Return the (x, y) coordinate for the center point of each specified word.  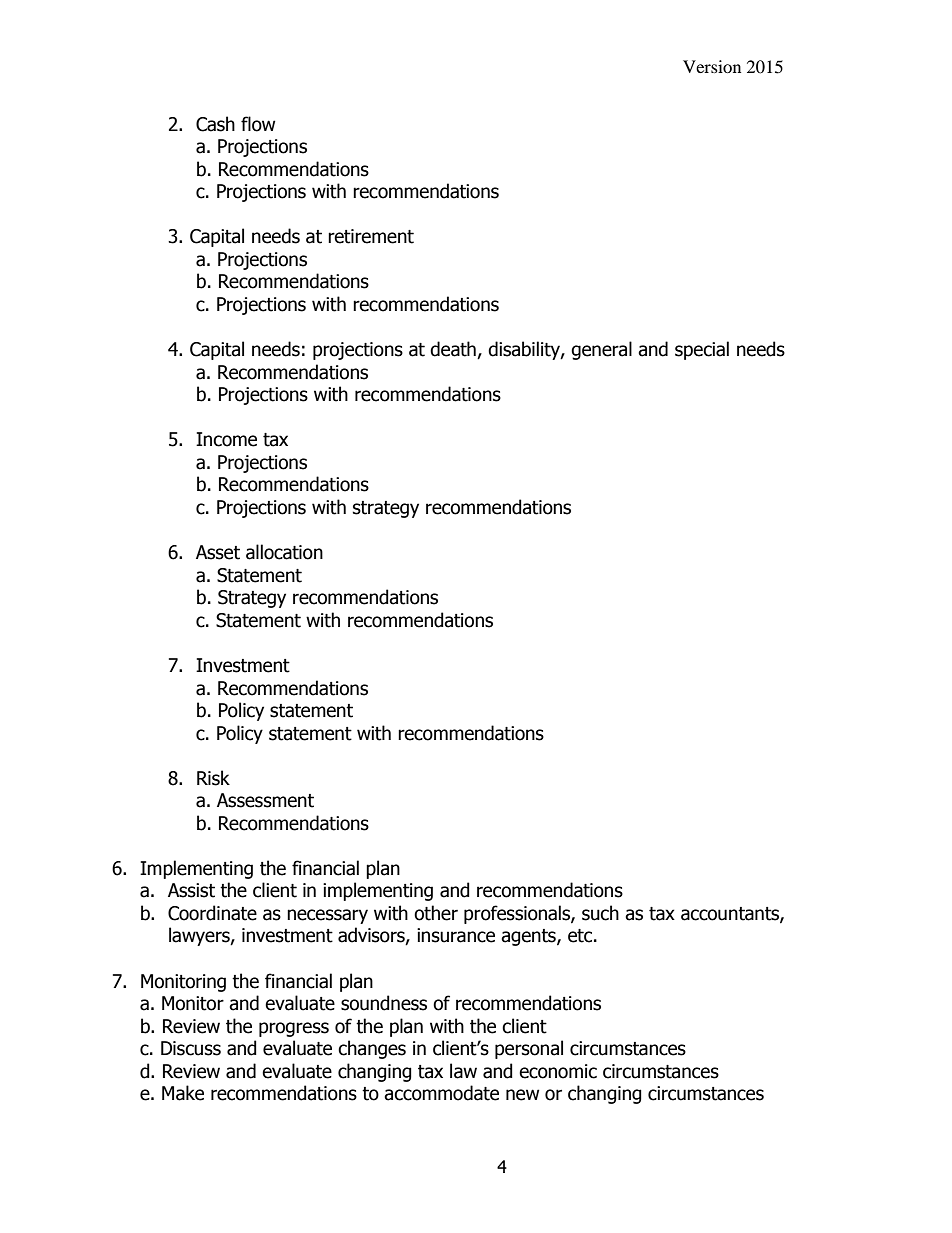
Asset (218, 552)
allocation (284, 552)
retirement (371, 236)
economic (558, 1071)
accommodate (441, 1093)
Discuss (191, 1048)
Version (712, 66)
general (601, 350)
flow (258, 124)
